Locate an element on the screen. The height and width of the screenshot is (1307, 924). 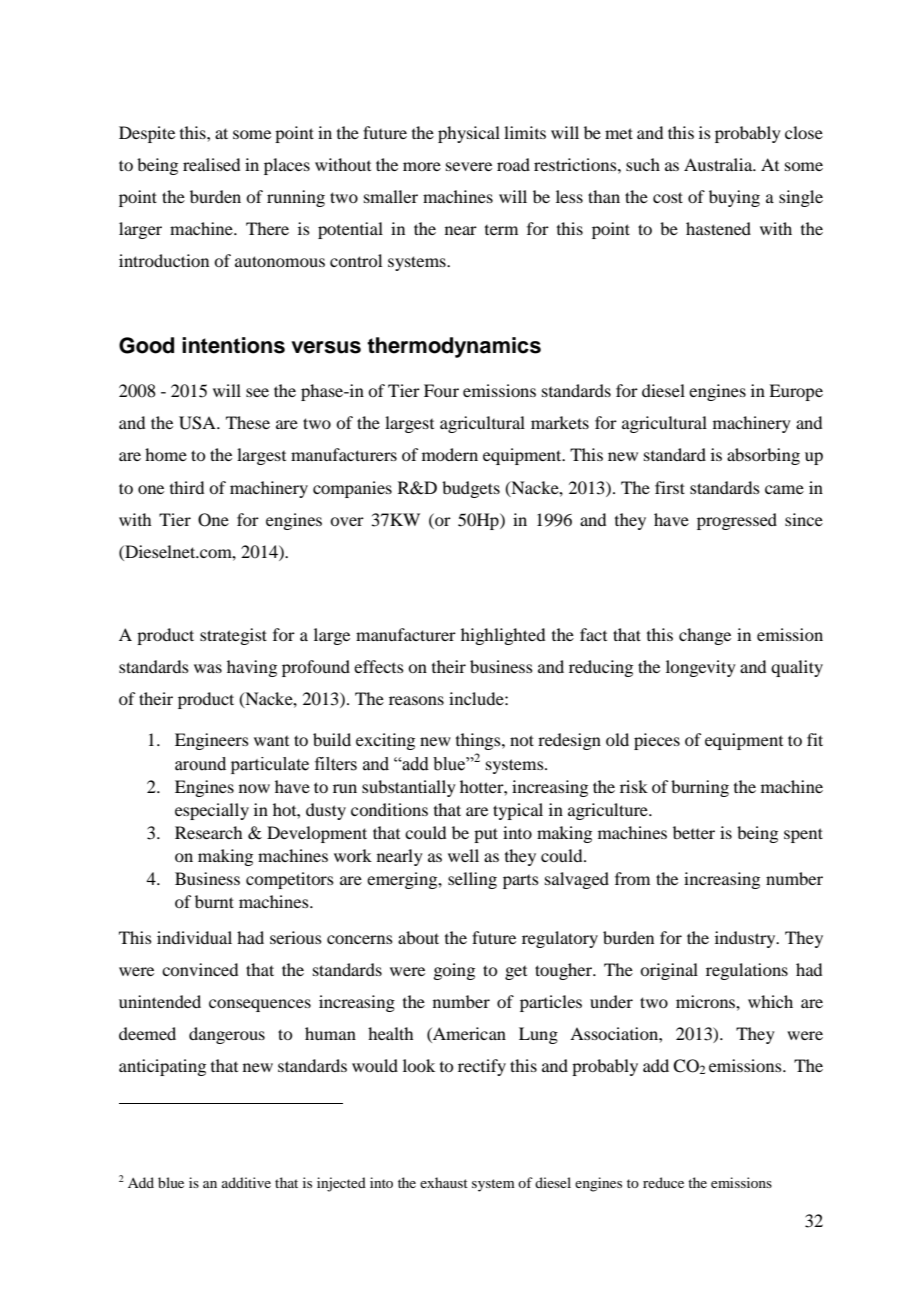
additive is located at coordinates (246, 1182).
